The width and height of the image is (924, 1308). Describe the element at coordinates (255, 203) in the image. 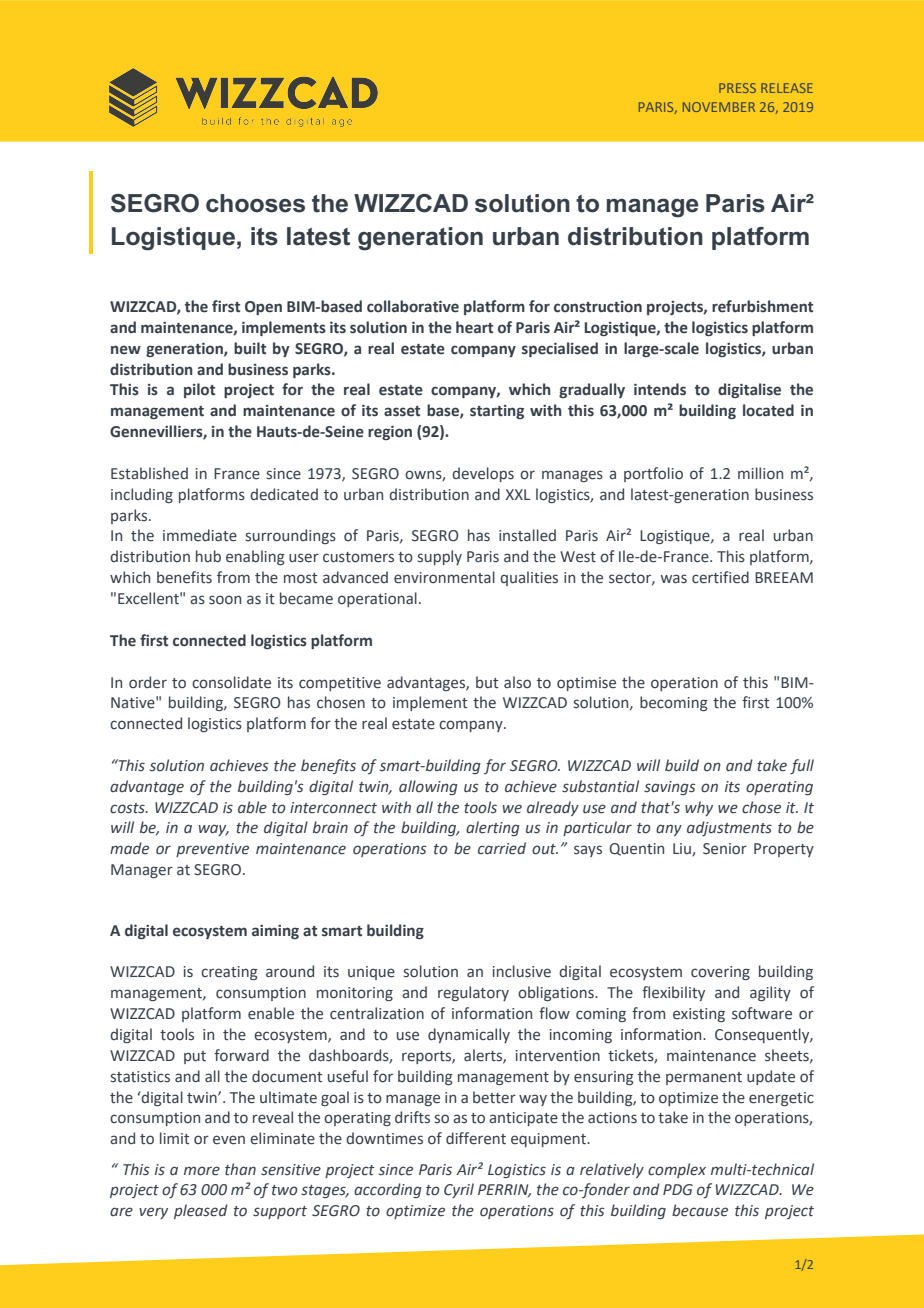

I see `chooses` at that location.
